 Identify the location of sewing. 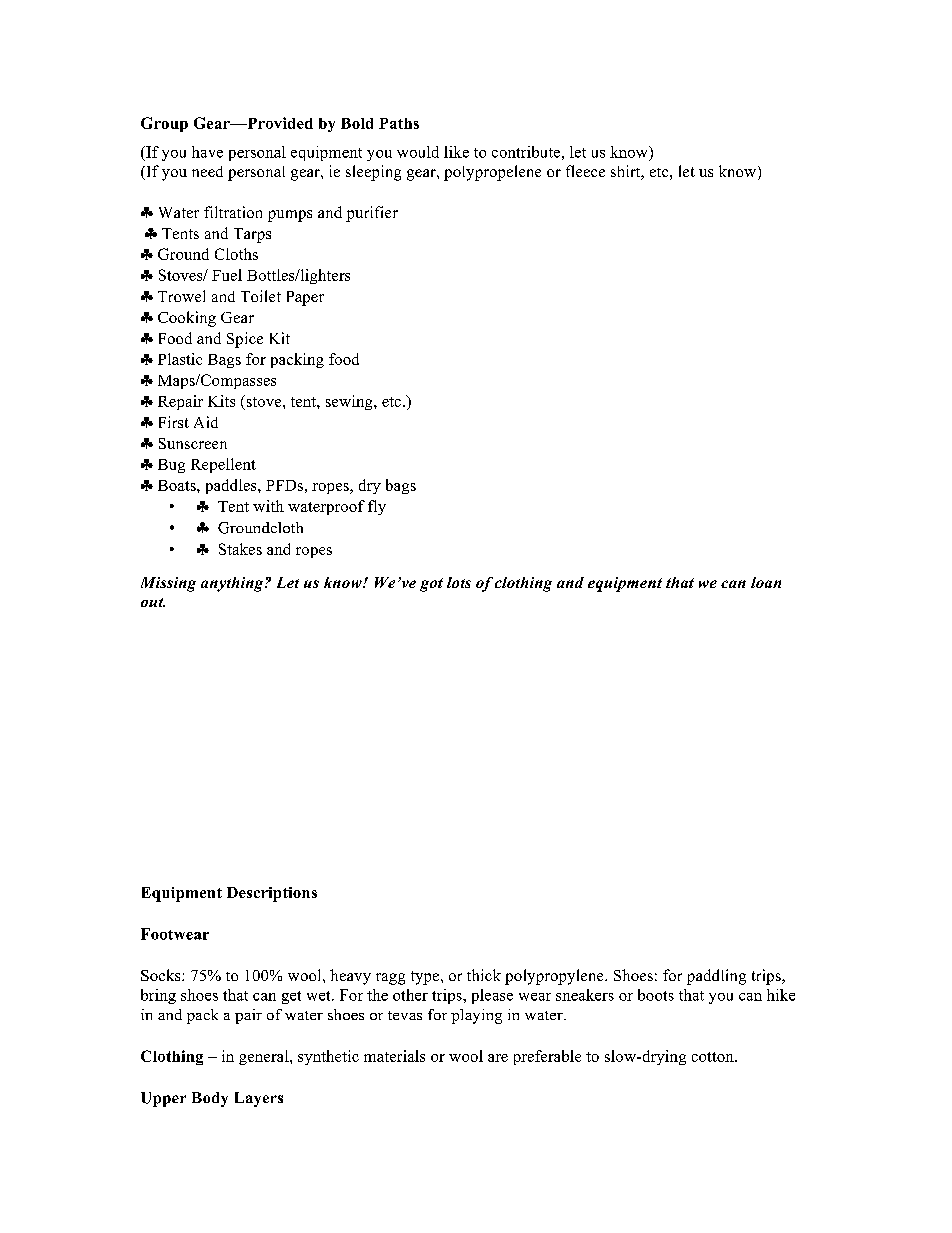
(350, 402).
